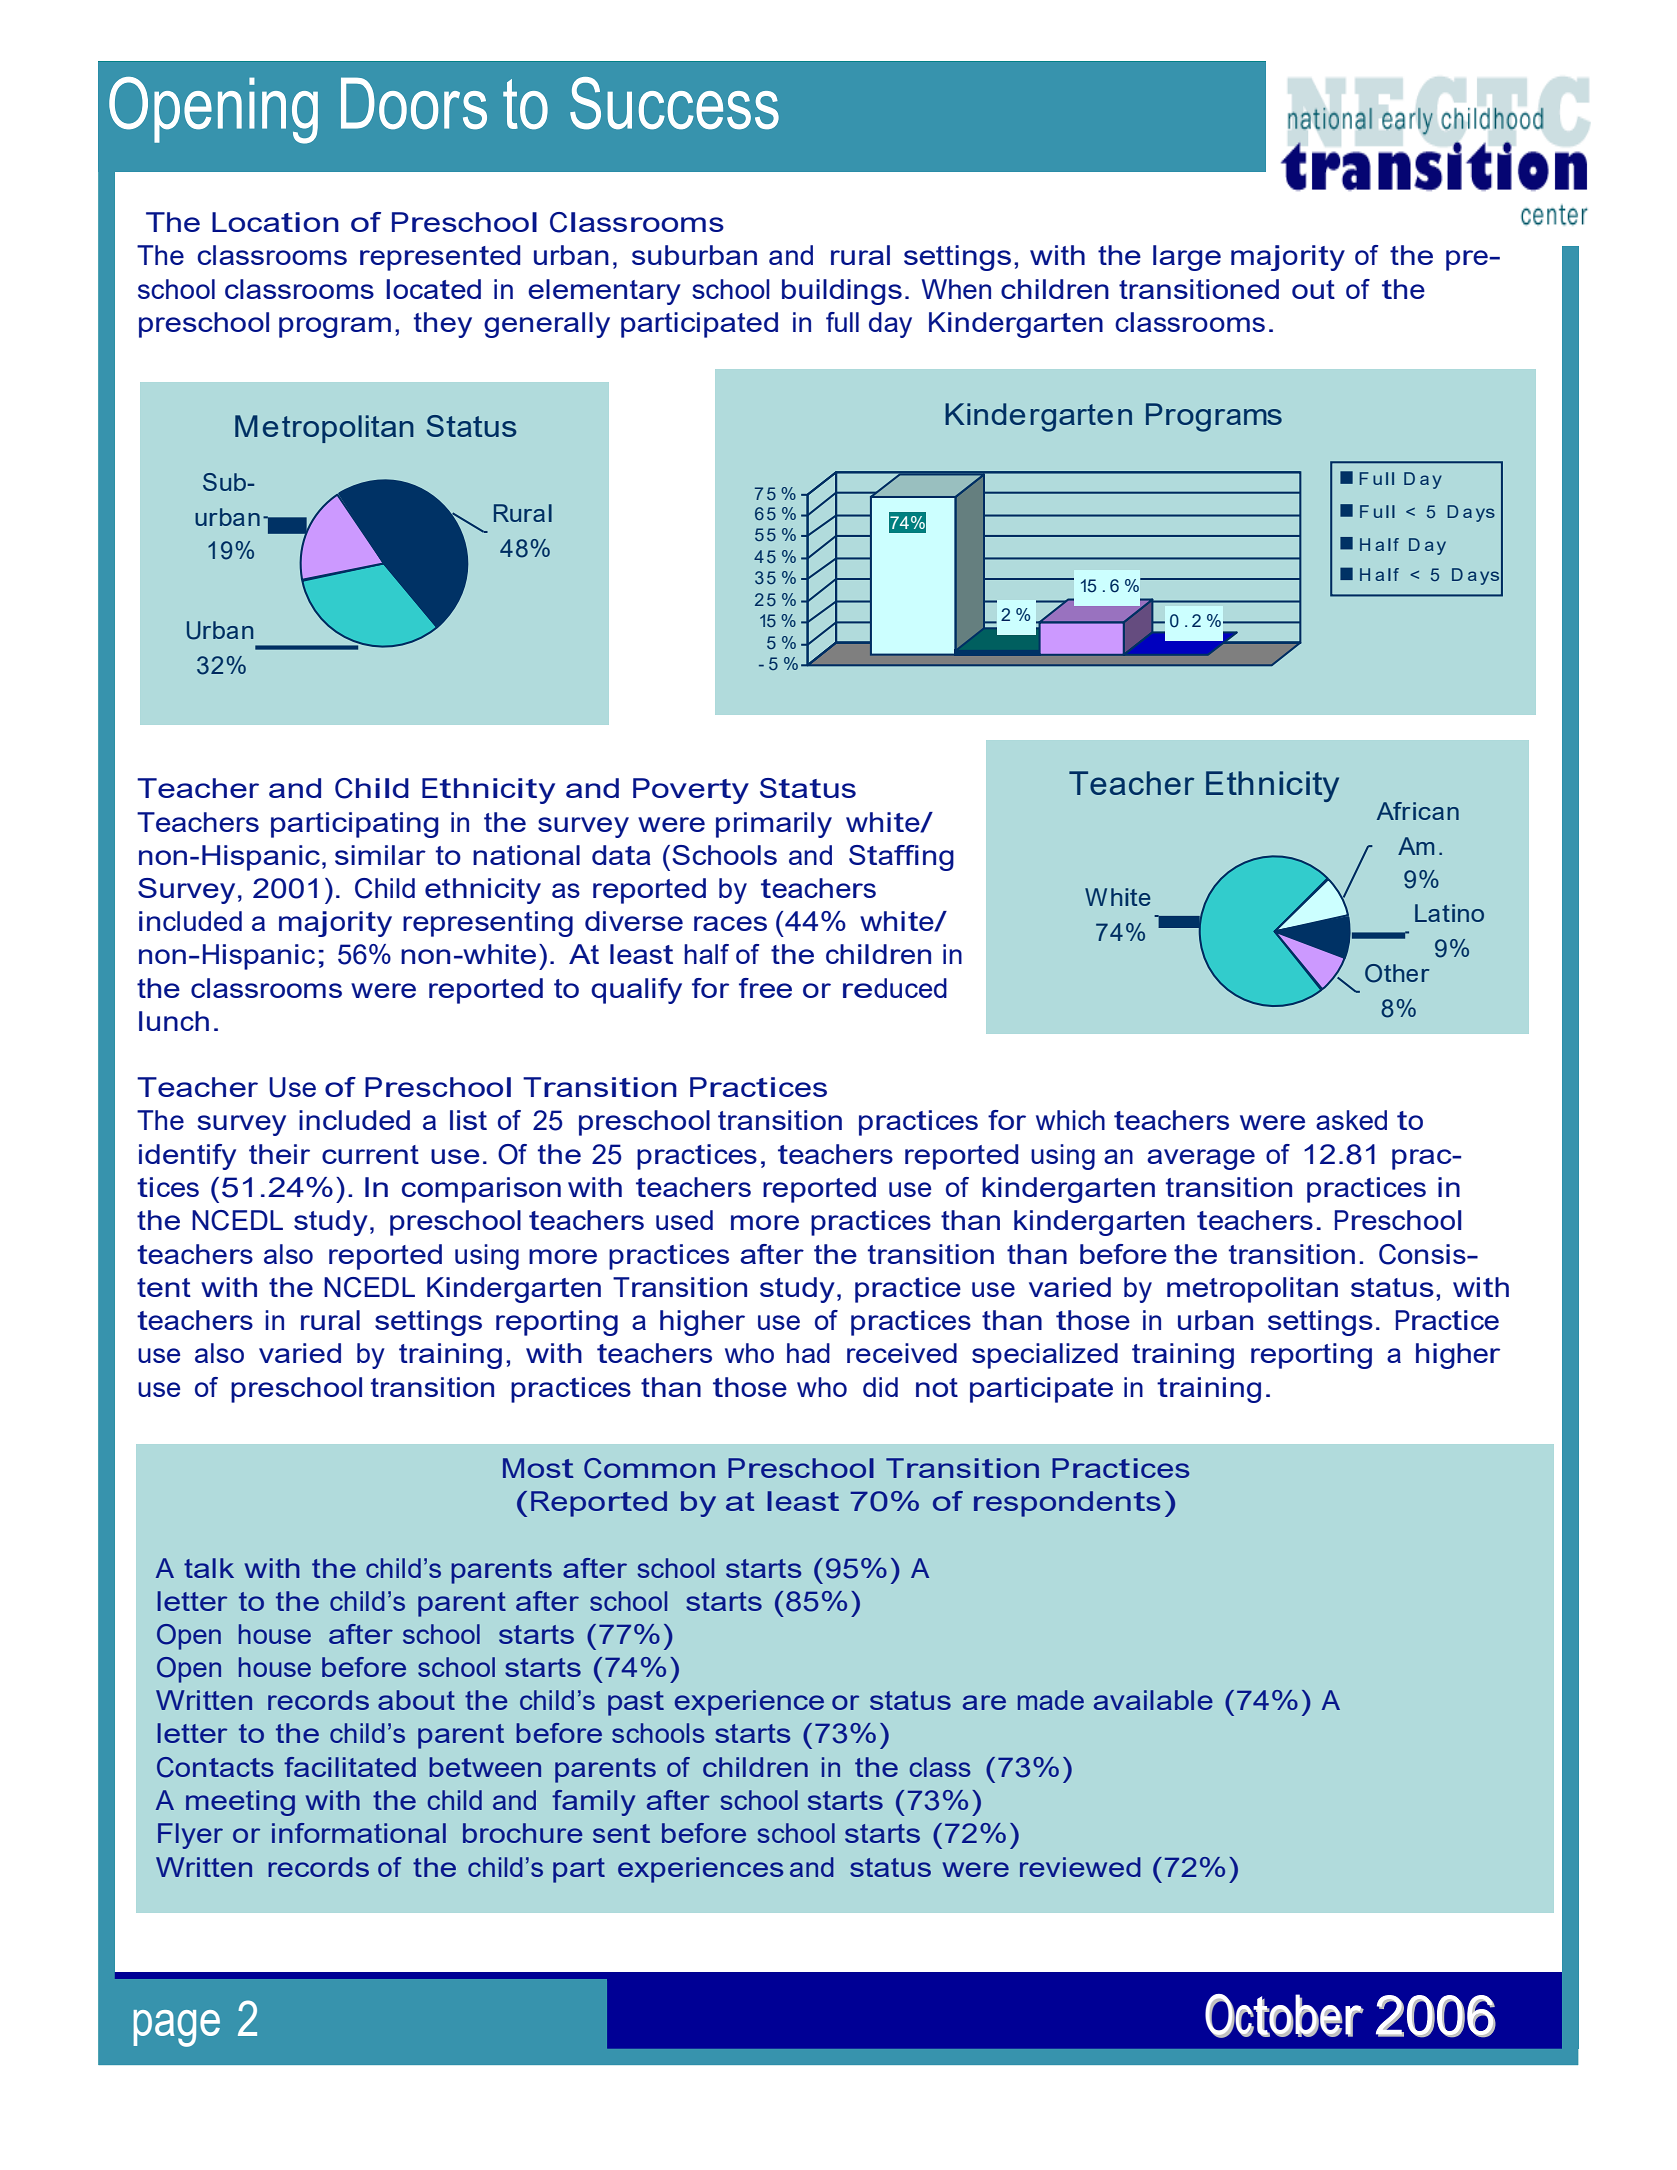  Describe the element at coordinates (808, 1353) in the screenshot. I see `had` at that location.
